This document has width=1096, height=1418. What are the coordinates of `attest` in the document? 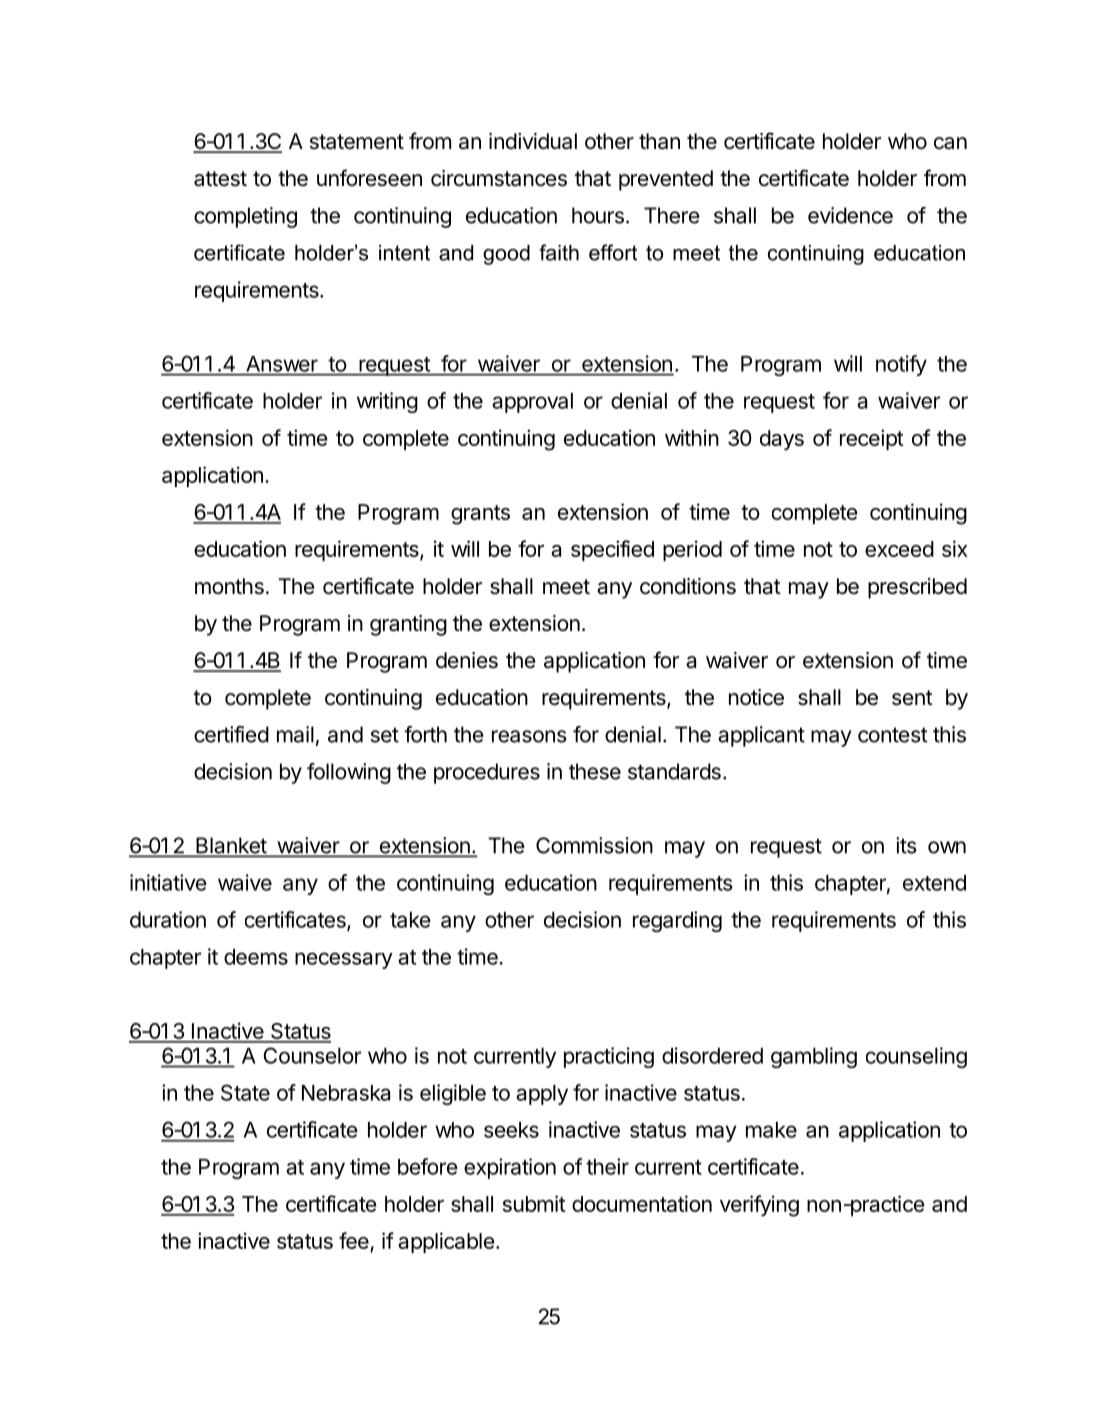 It's located at (220, 179).
